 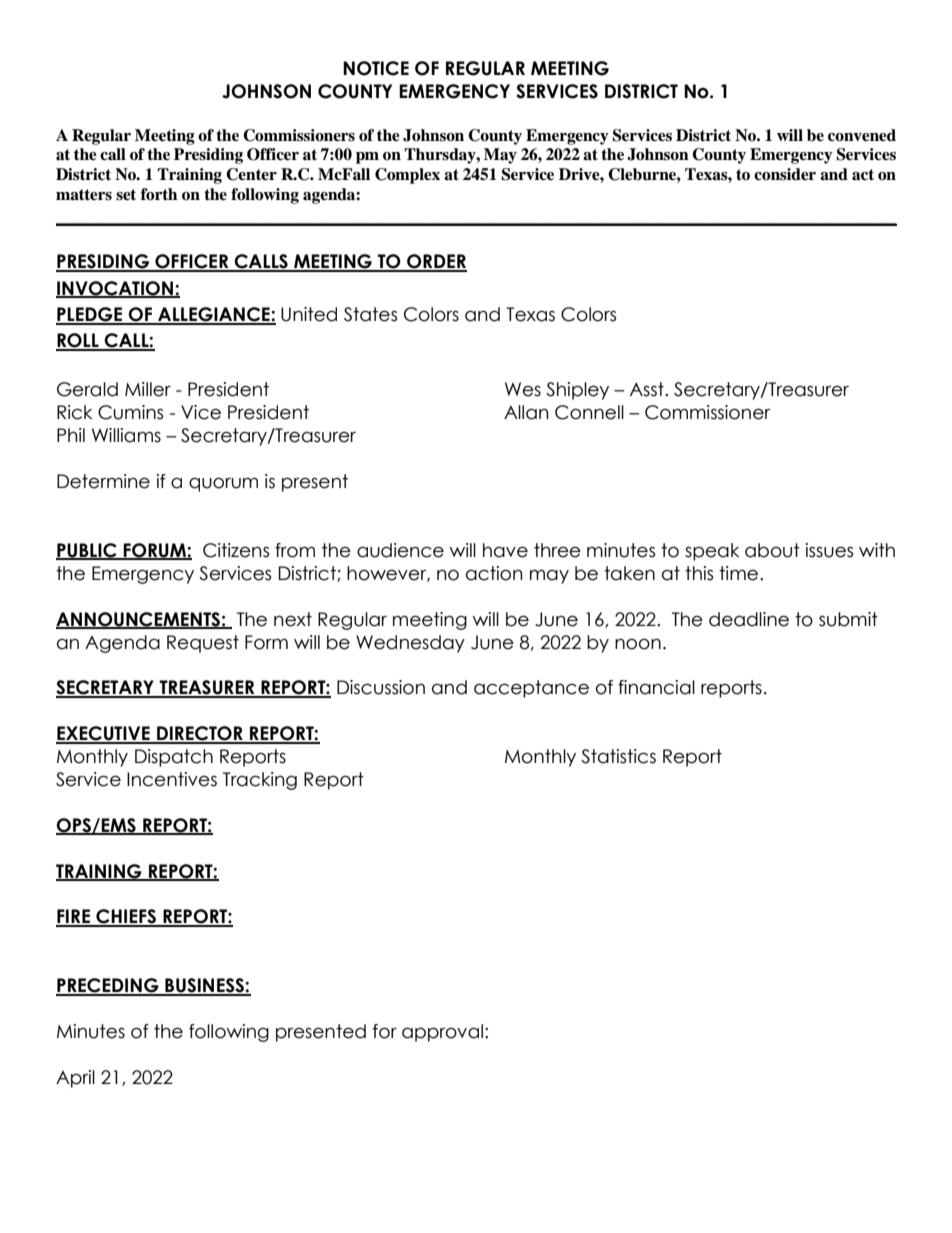 What do you see at coordinates (200, 734) in the image?
I see `DIRECTOR` at bounding box center [200, 734].
